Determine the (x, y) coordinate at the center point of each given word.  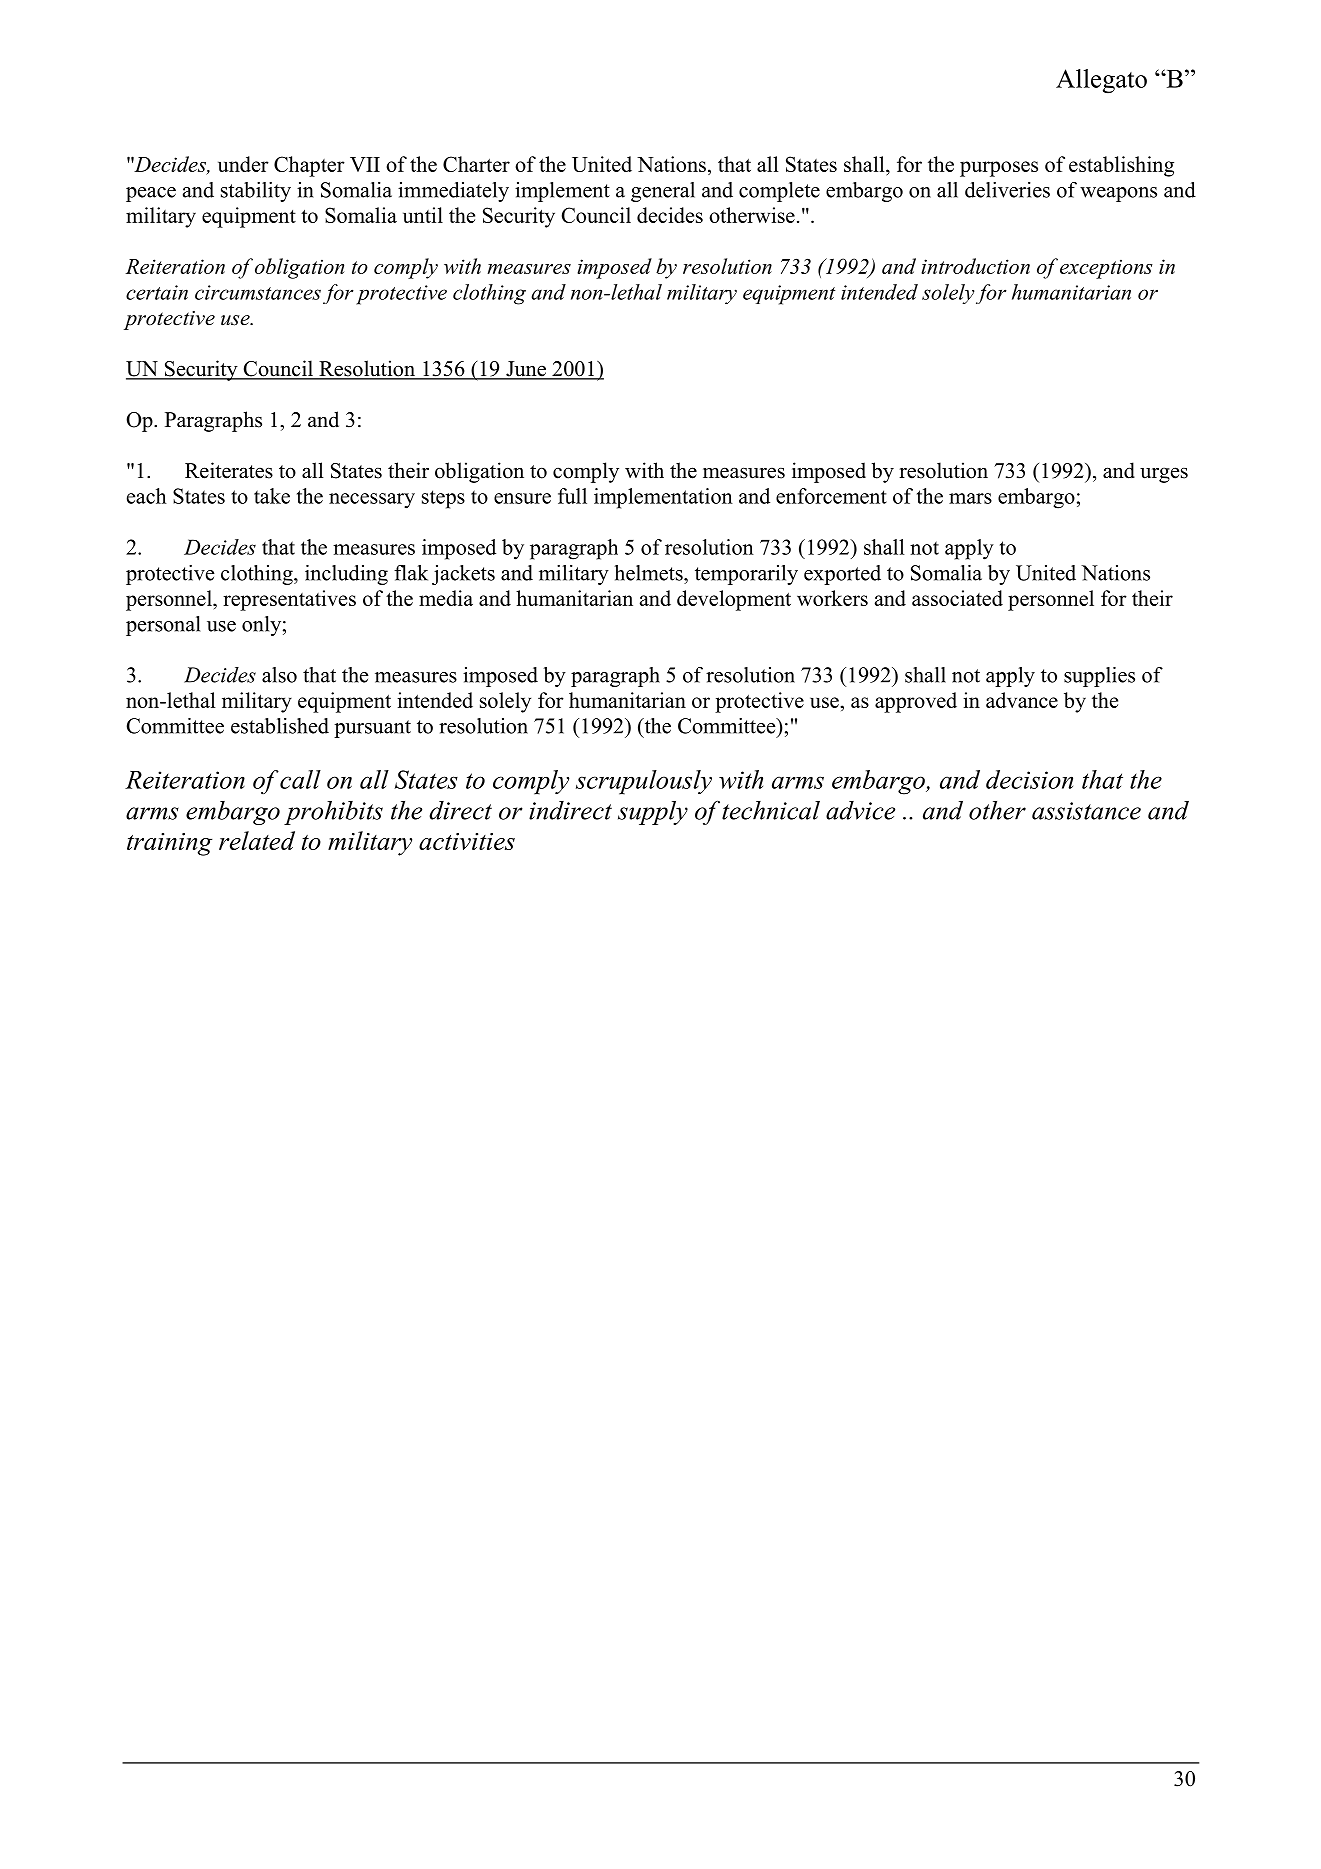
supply (653, 813)
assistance (1086, 811)
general (663, 192)
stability (256, 192)
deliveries (1007, 190)
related (257, 840)
